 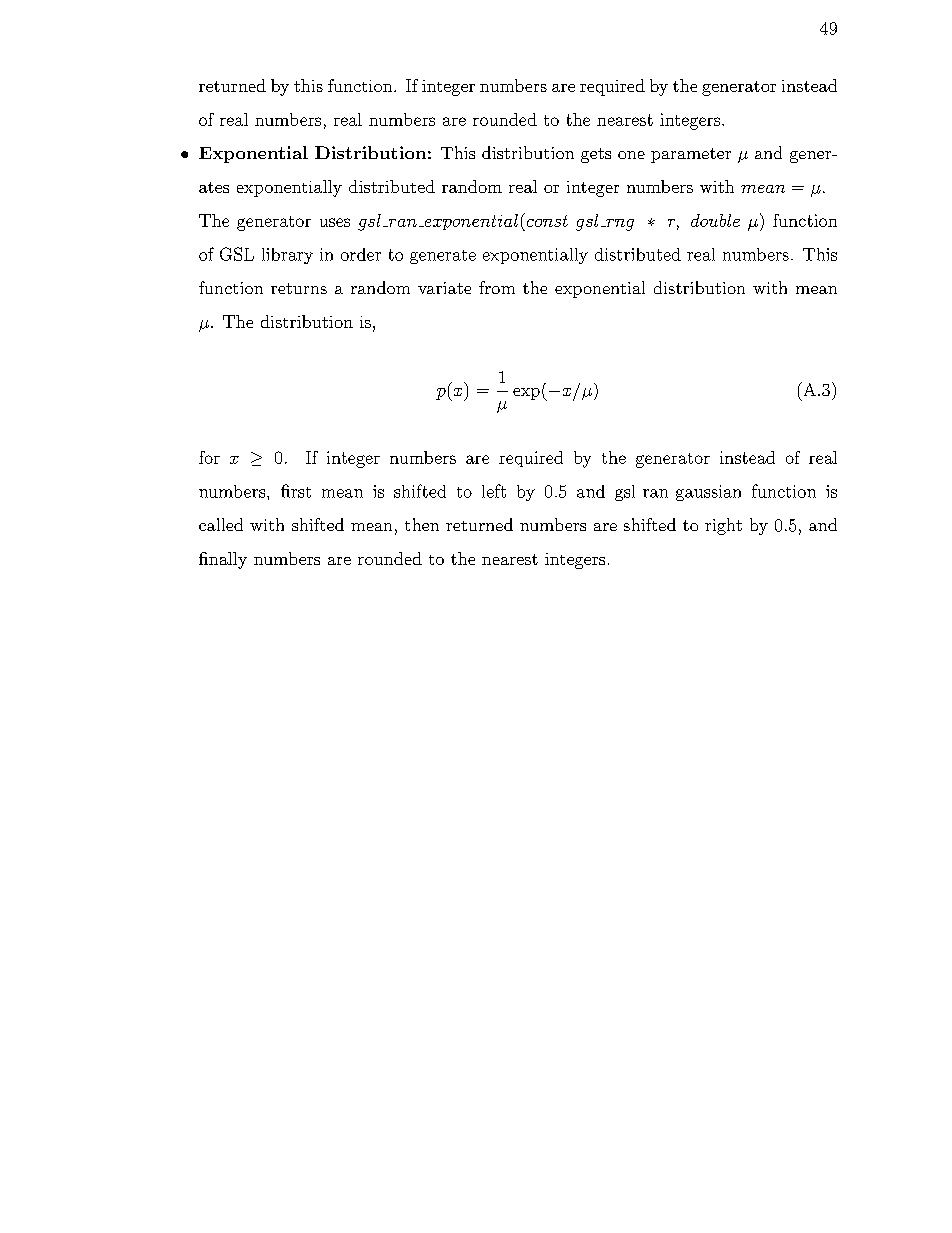 What do you see at coordinates (335, 222) in the document?
I see `uses` at bounding box center [335, 222].
